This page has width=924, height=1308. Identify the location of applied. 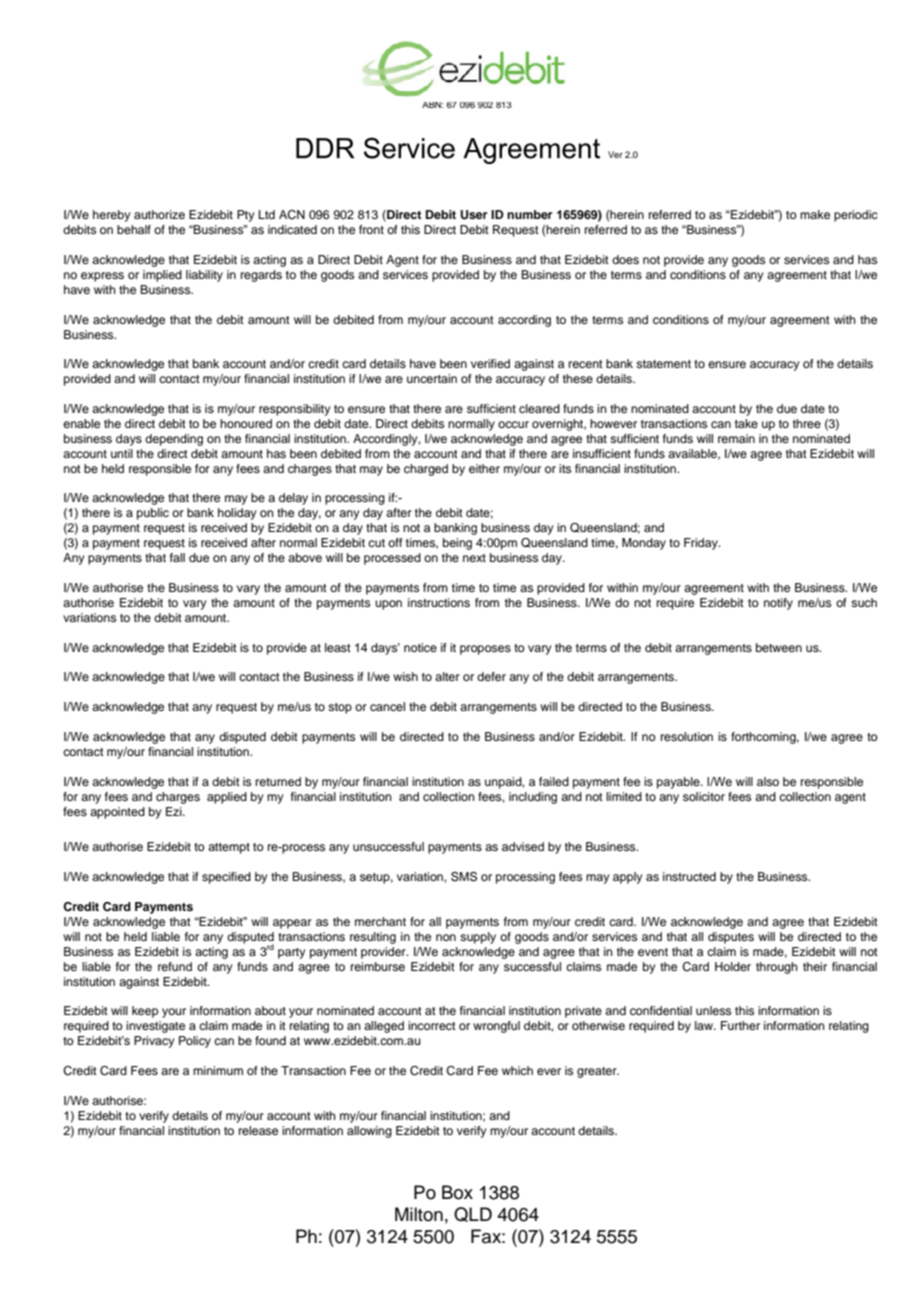
(227, 798).
